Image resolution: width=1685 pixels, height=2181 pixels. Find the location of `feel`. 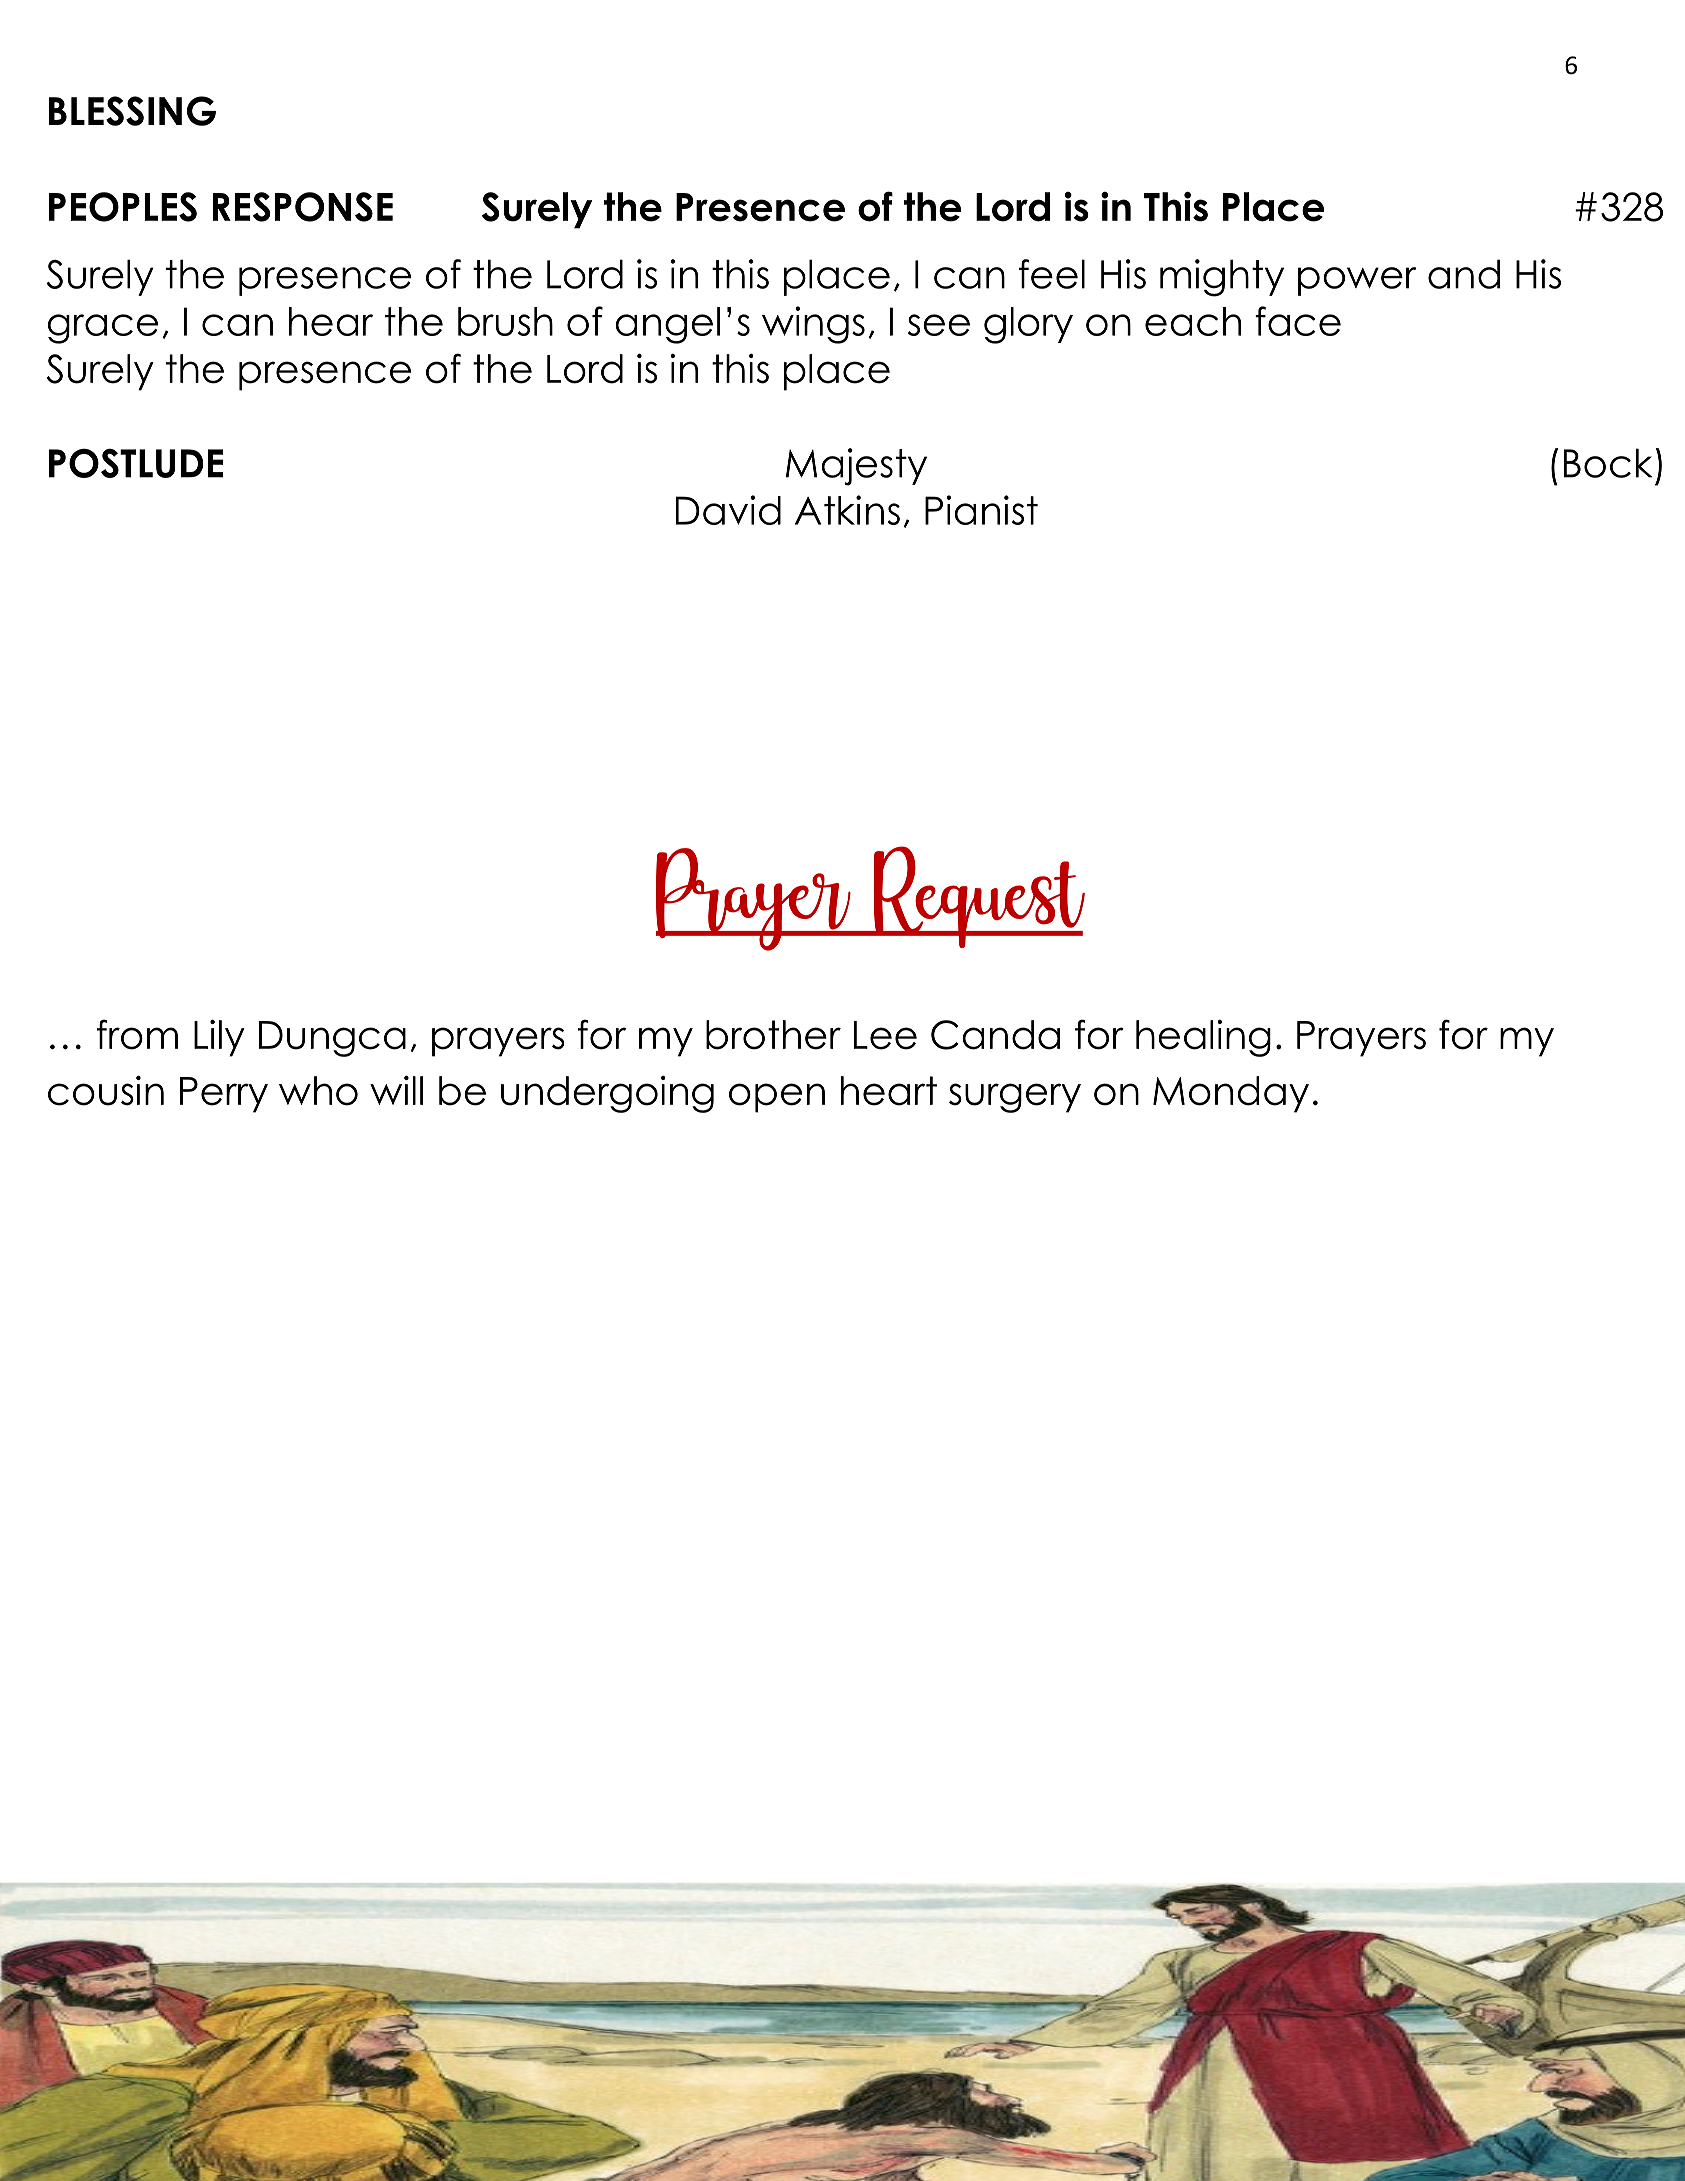

feel is located at coordinates (1052, 274).
